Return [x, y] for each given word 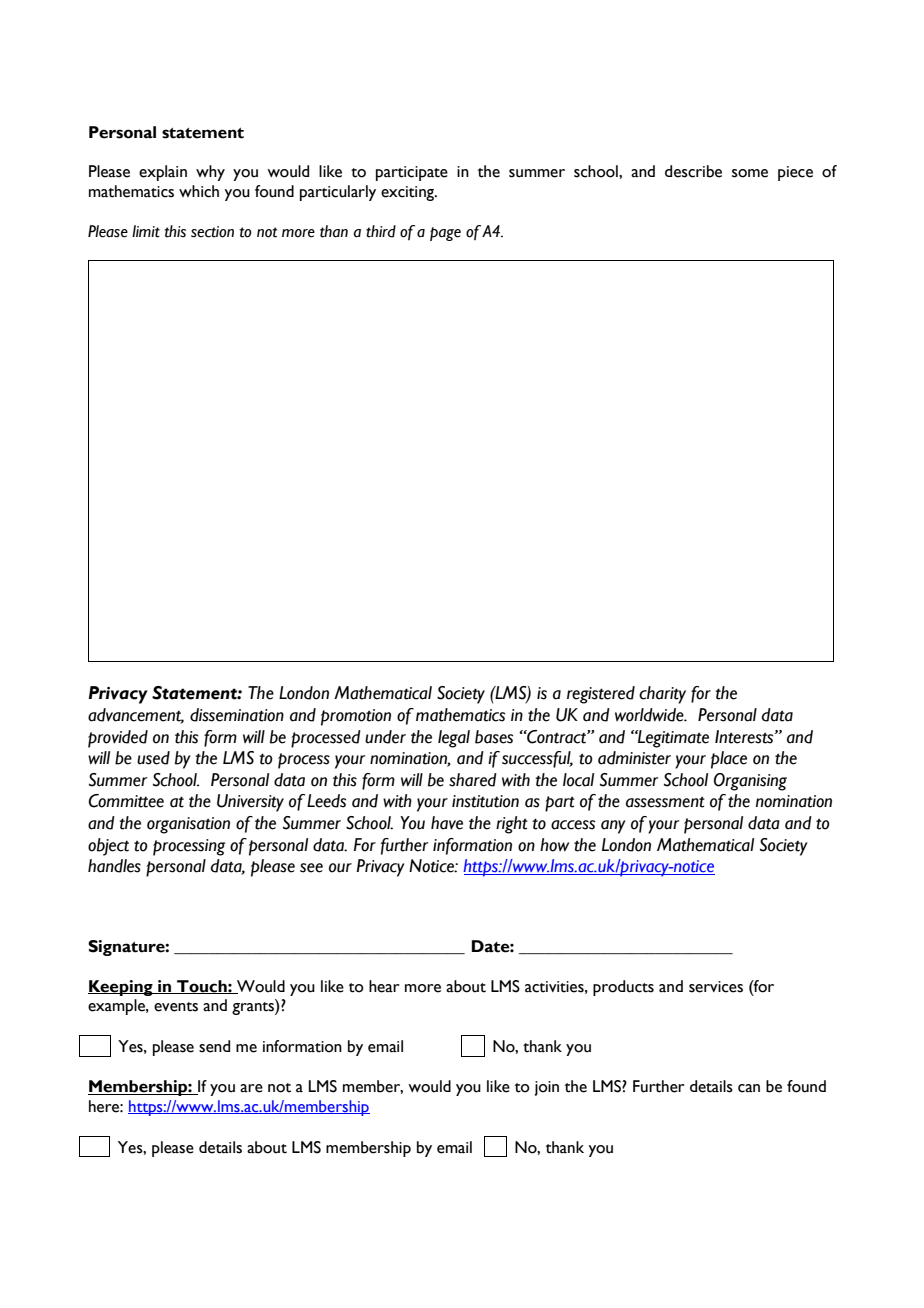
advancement [136, 716]
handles [114, 866]
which [199, 191]
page [445, 234]
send [214, 1046]
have [447, 823]
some [750, 173]
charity [662, 695]
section [212, 232]
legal [454, 739]
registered [601, 695]
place [729, 760]
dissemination [237, 715]
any [613, 827]
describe [693, 171]
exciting [409, 193]
